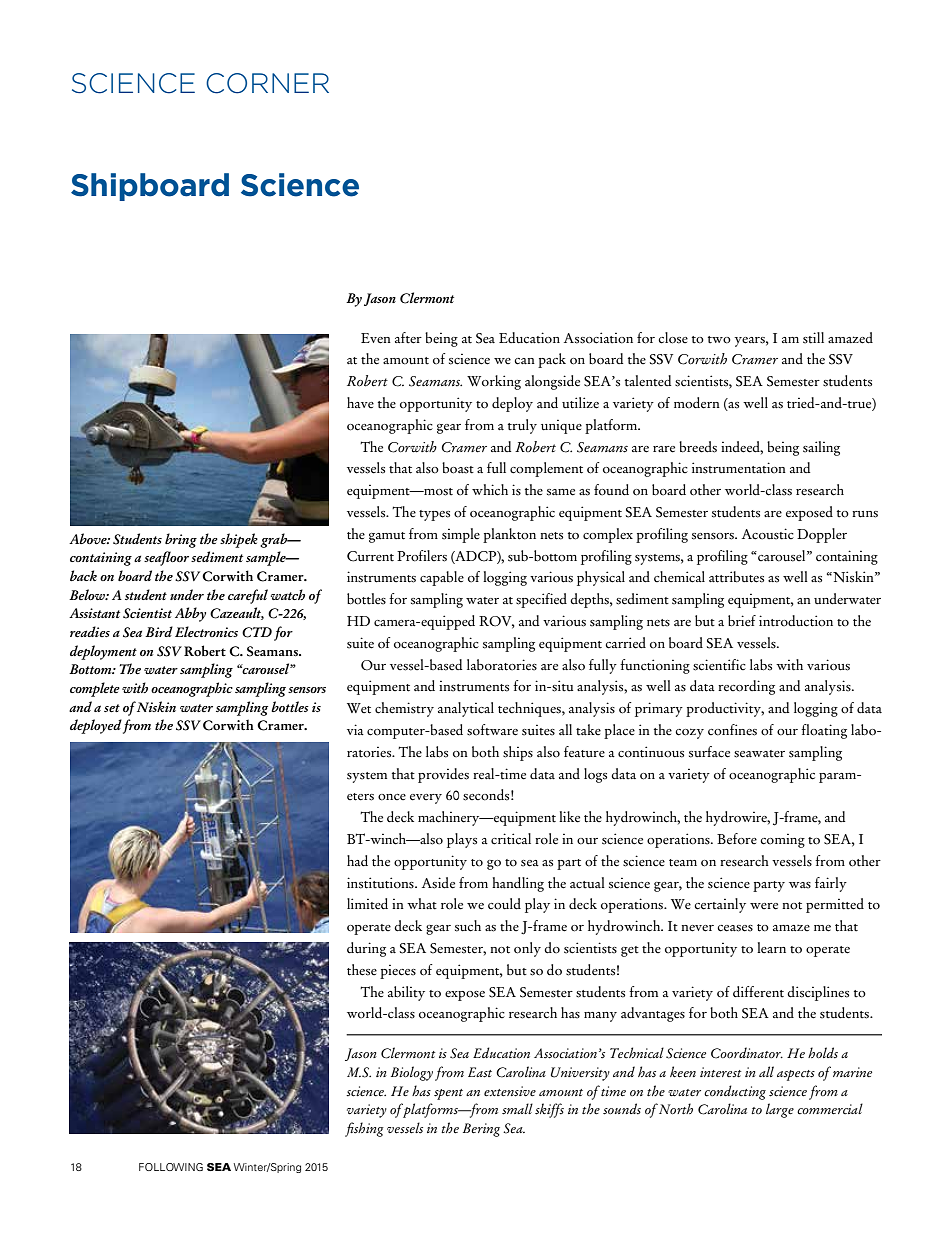  I want to click on have, so click(360, 402).
